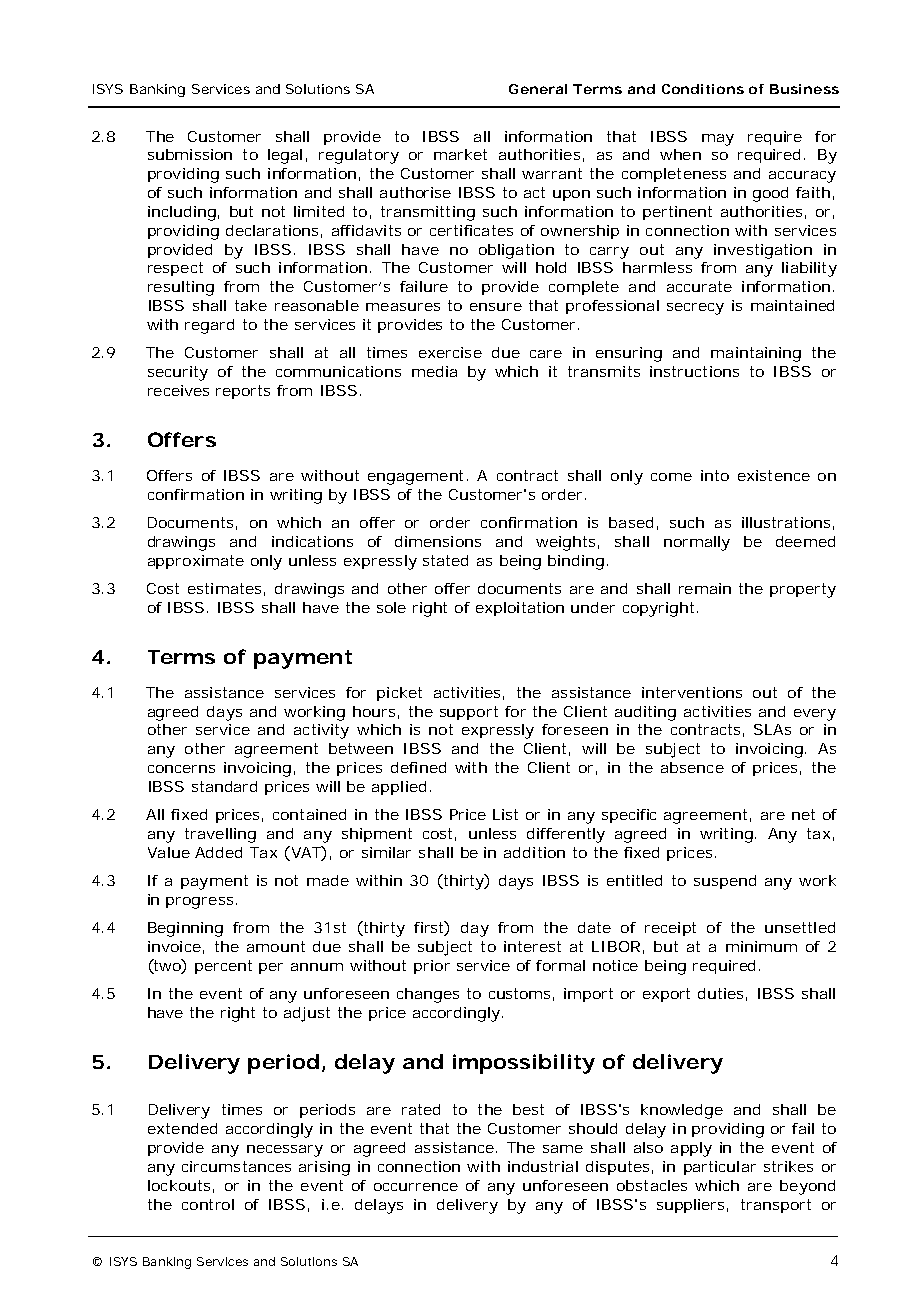 This screenshot has width=924, height=1308. What do you see at coordinates (220, 835) in the screenshot?
I see `travelling` at bounding box center [220, 835].
